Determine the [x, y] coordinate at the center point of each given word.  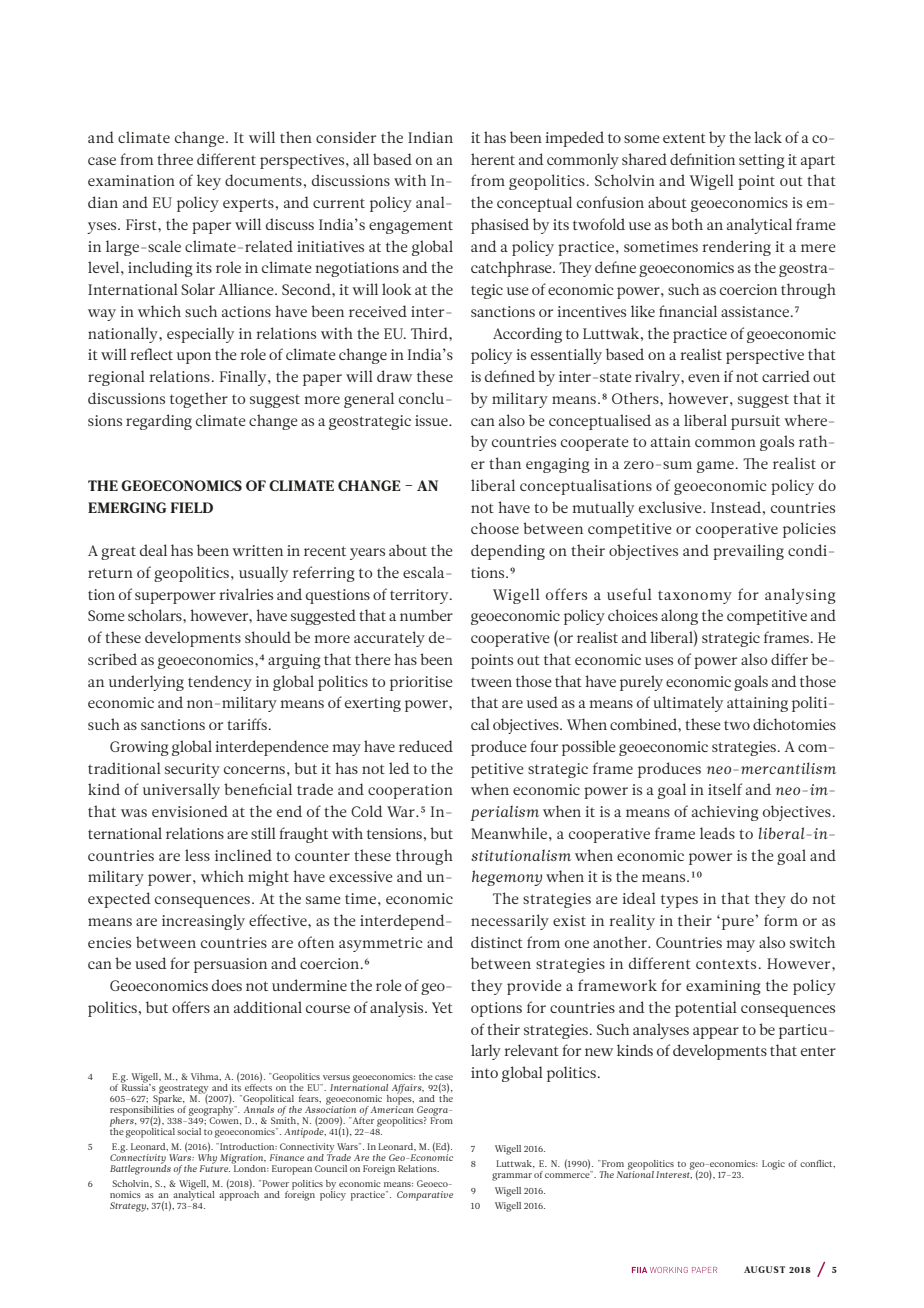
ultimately [688, 704]
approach [239, 1194]
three [175, 159]
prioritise [421, 683]
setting [762, 161]
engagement [411, 227]
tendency [220, 683]
